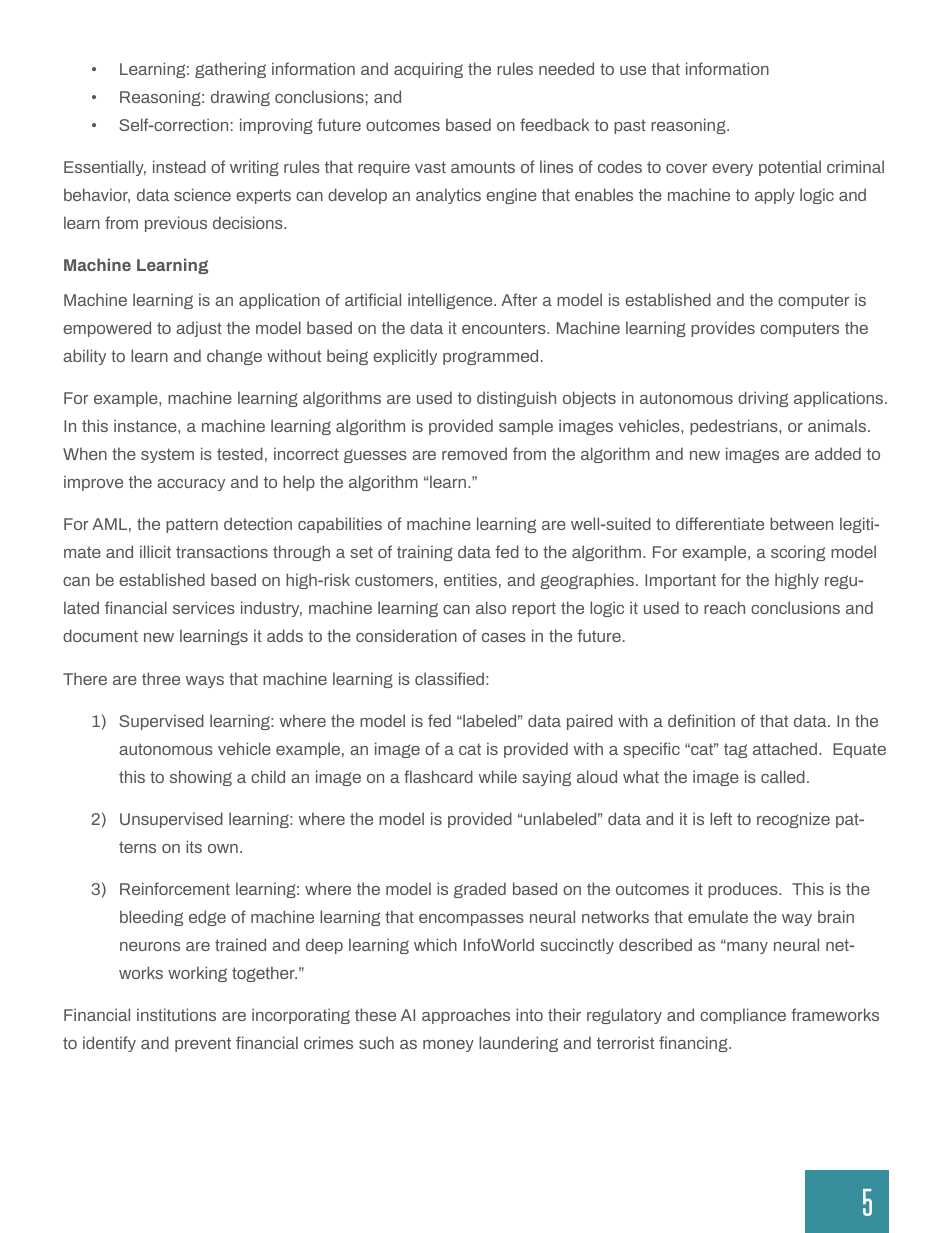 Image resolution: width=952 pixels, height=1233 pixels. I want to click on potential, so click(790, 168).
